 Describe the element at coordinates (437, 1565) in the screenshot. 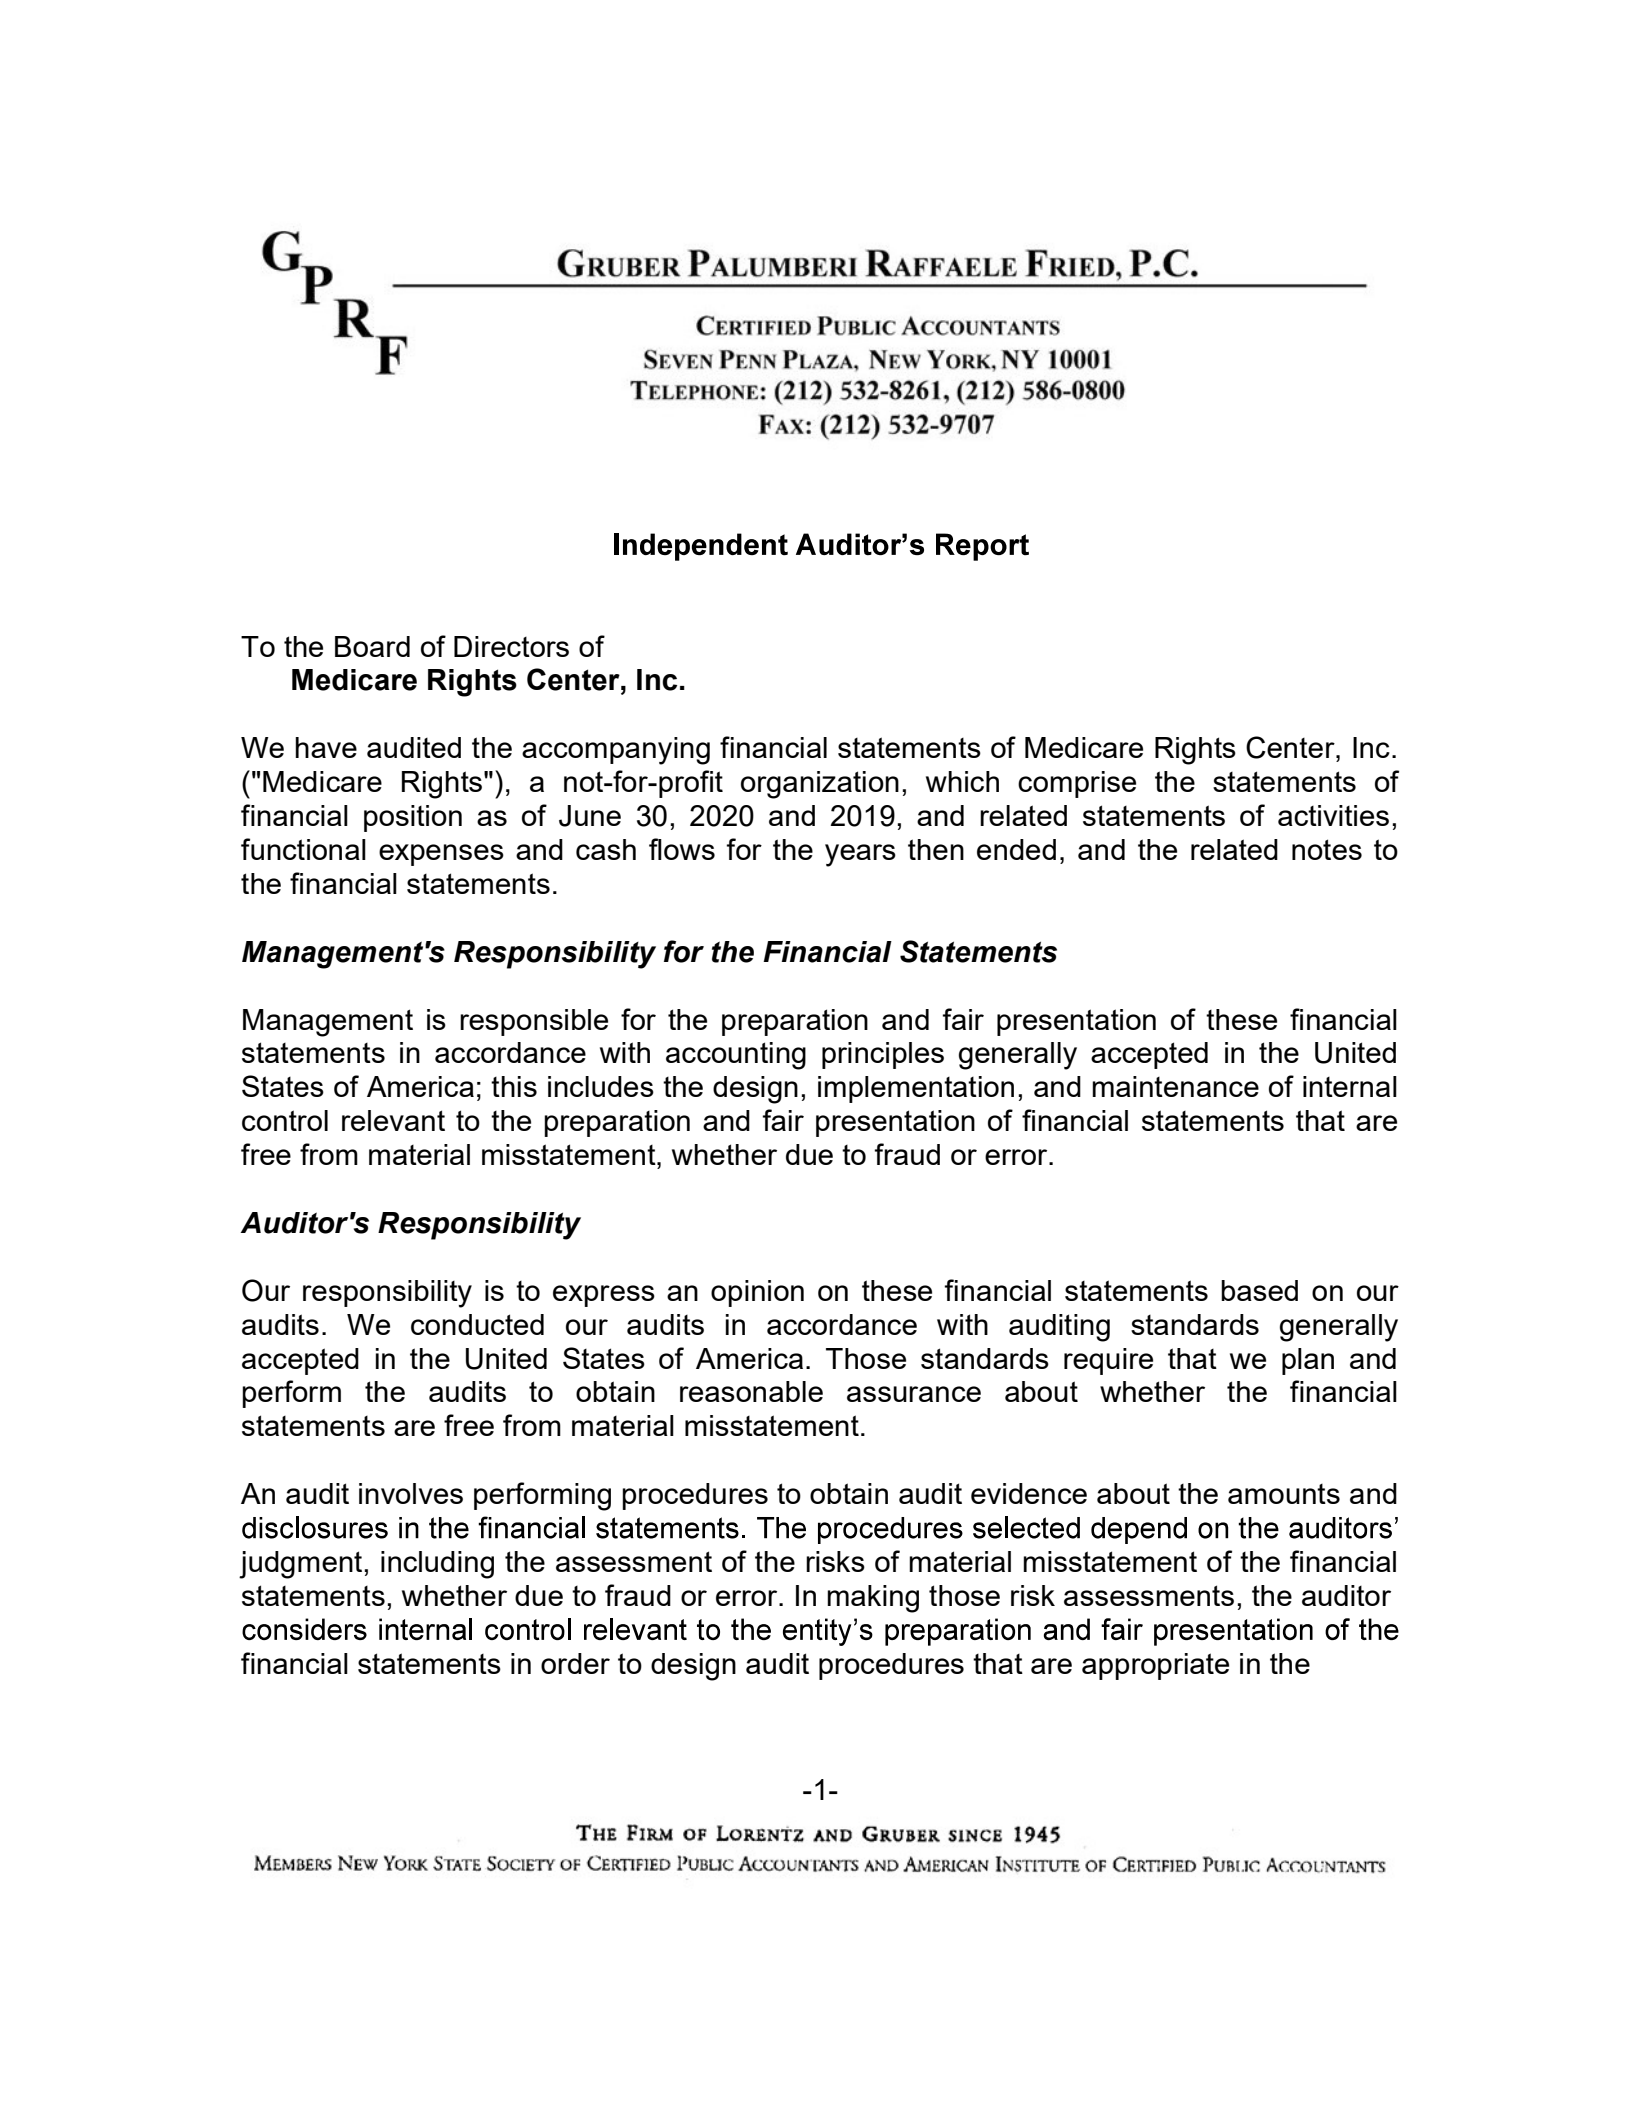

I see `including` at that location.
